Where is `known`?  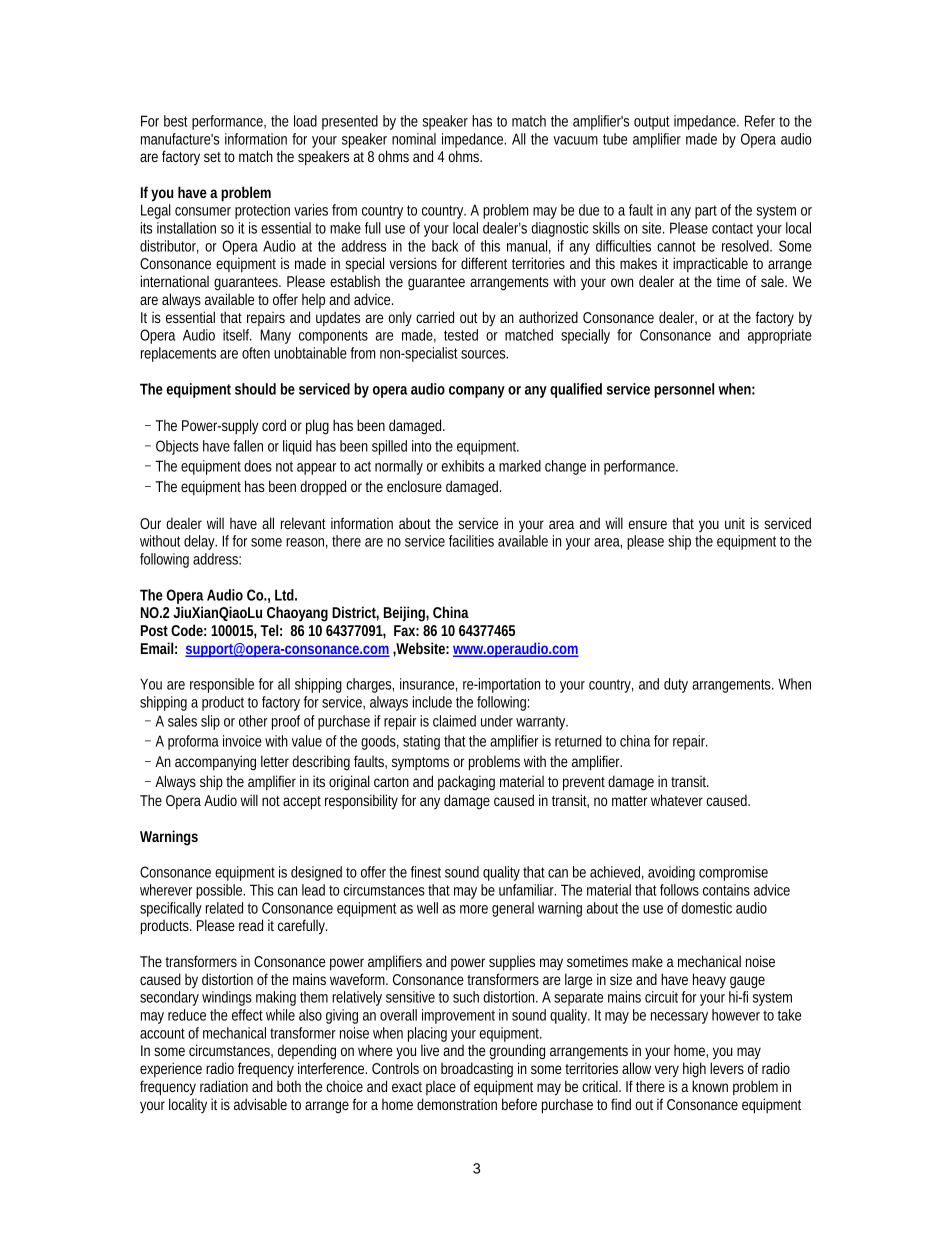 known is located at coordinates (710, 1086).
